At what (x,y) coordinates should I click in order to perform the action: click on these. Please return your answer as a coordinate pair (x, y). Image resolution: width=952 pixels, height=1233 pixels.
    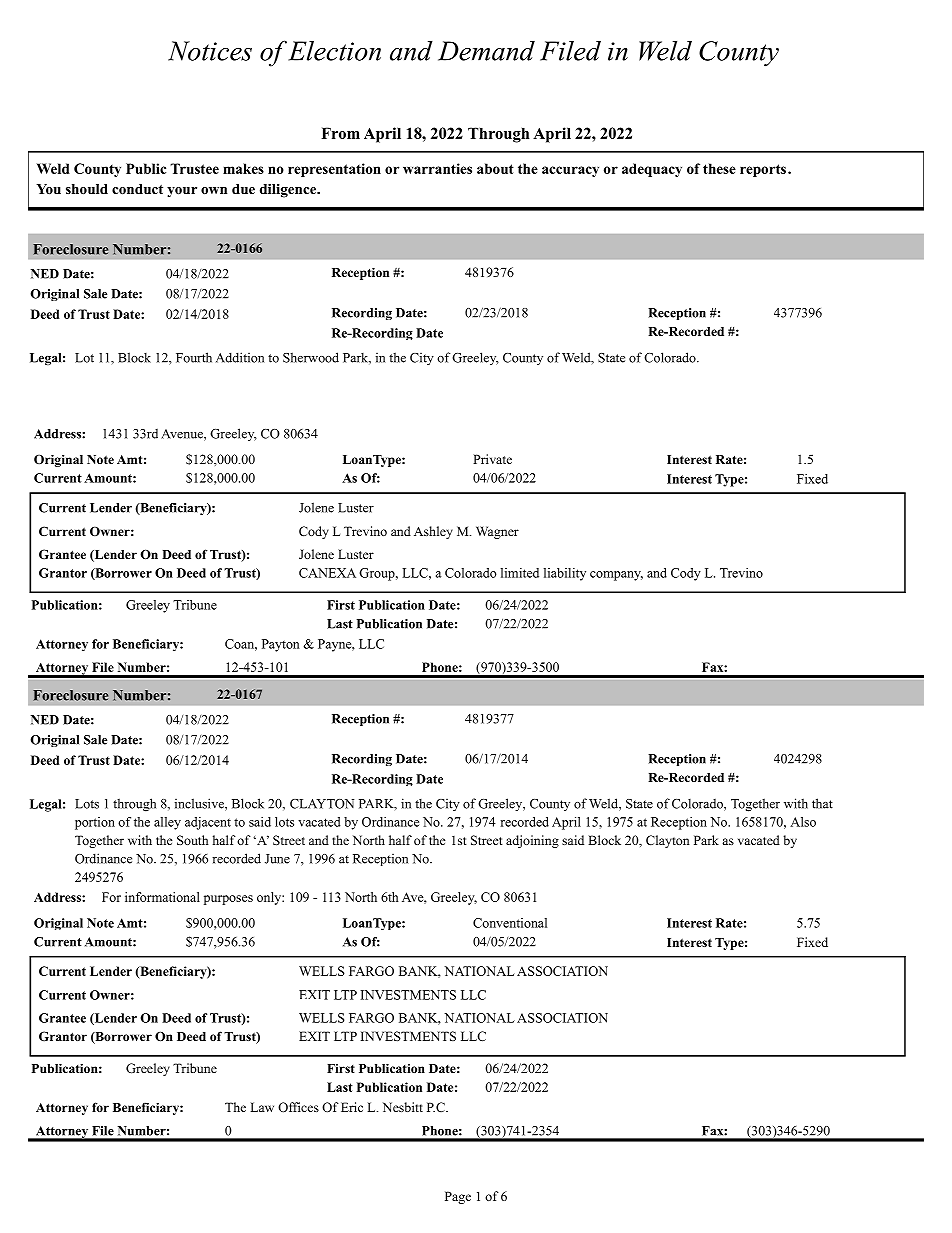
    Looking at the image, I should click on (719, 168).
